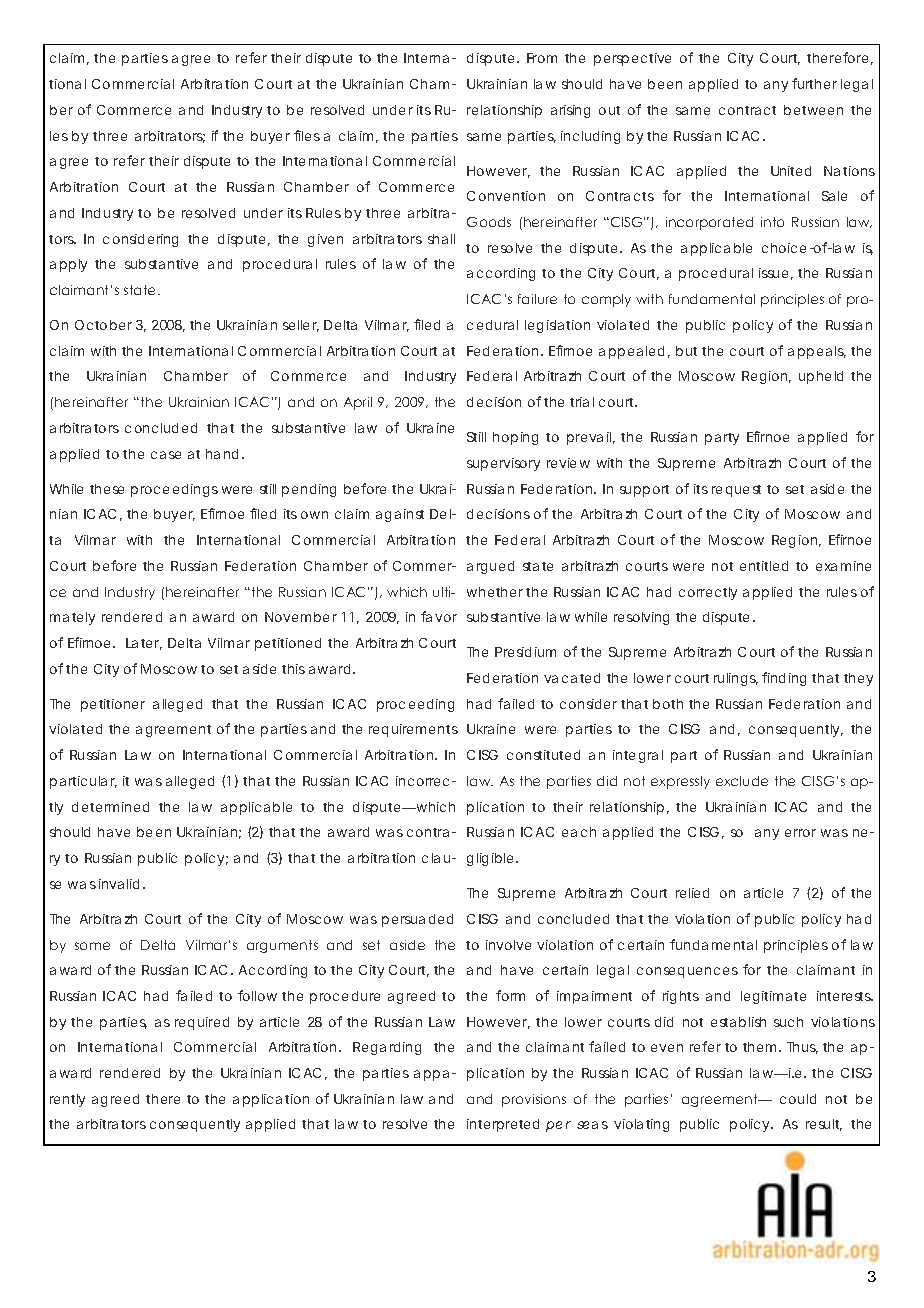  Describe the element at coordinates (742, 781) in the page. I see `exclude` at that location.
